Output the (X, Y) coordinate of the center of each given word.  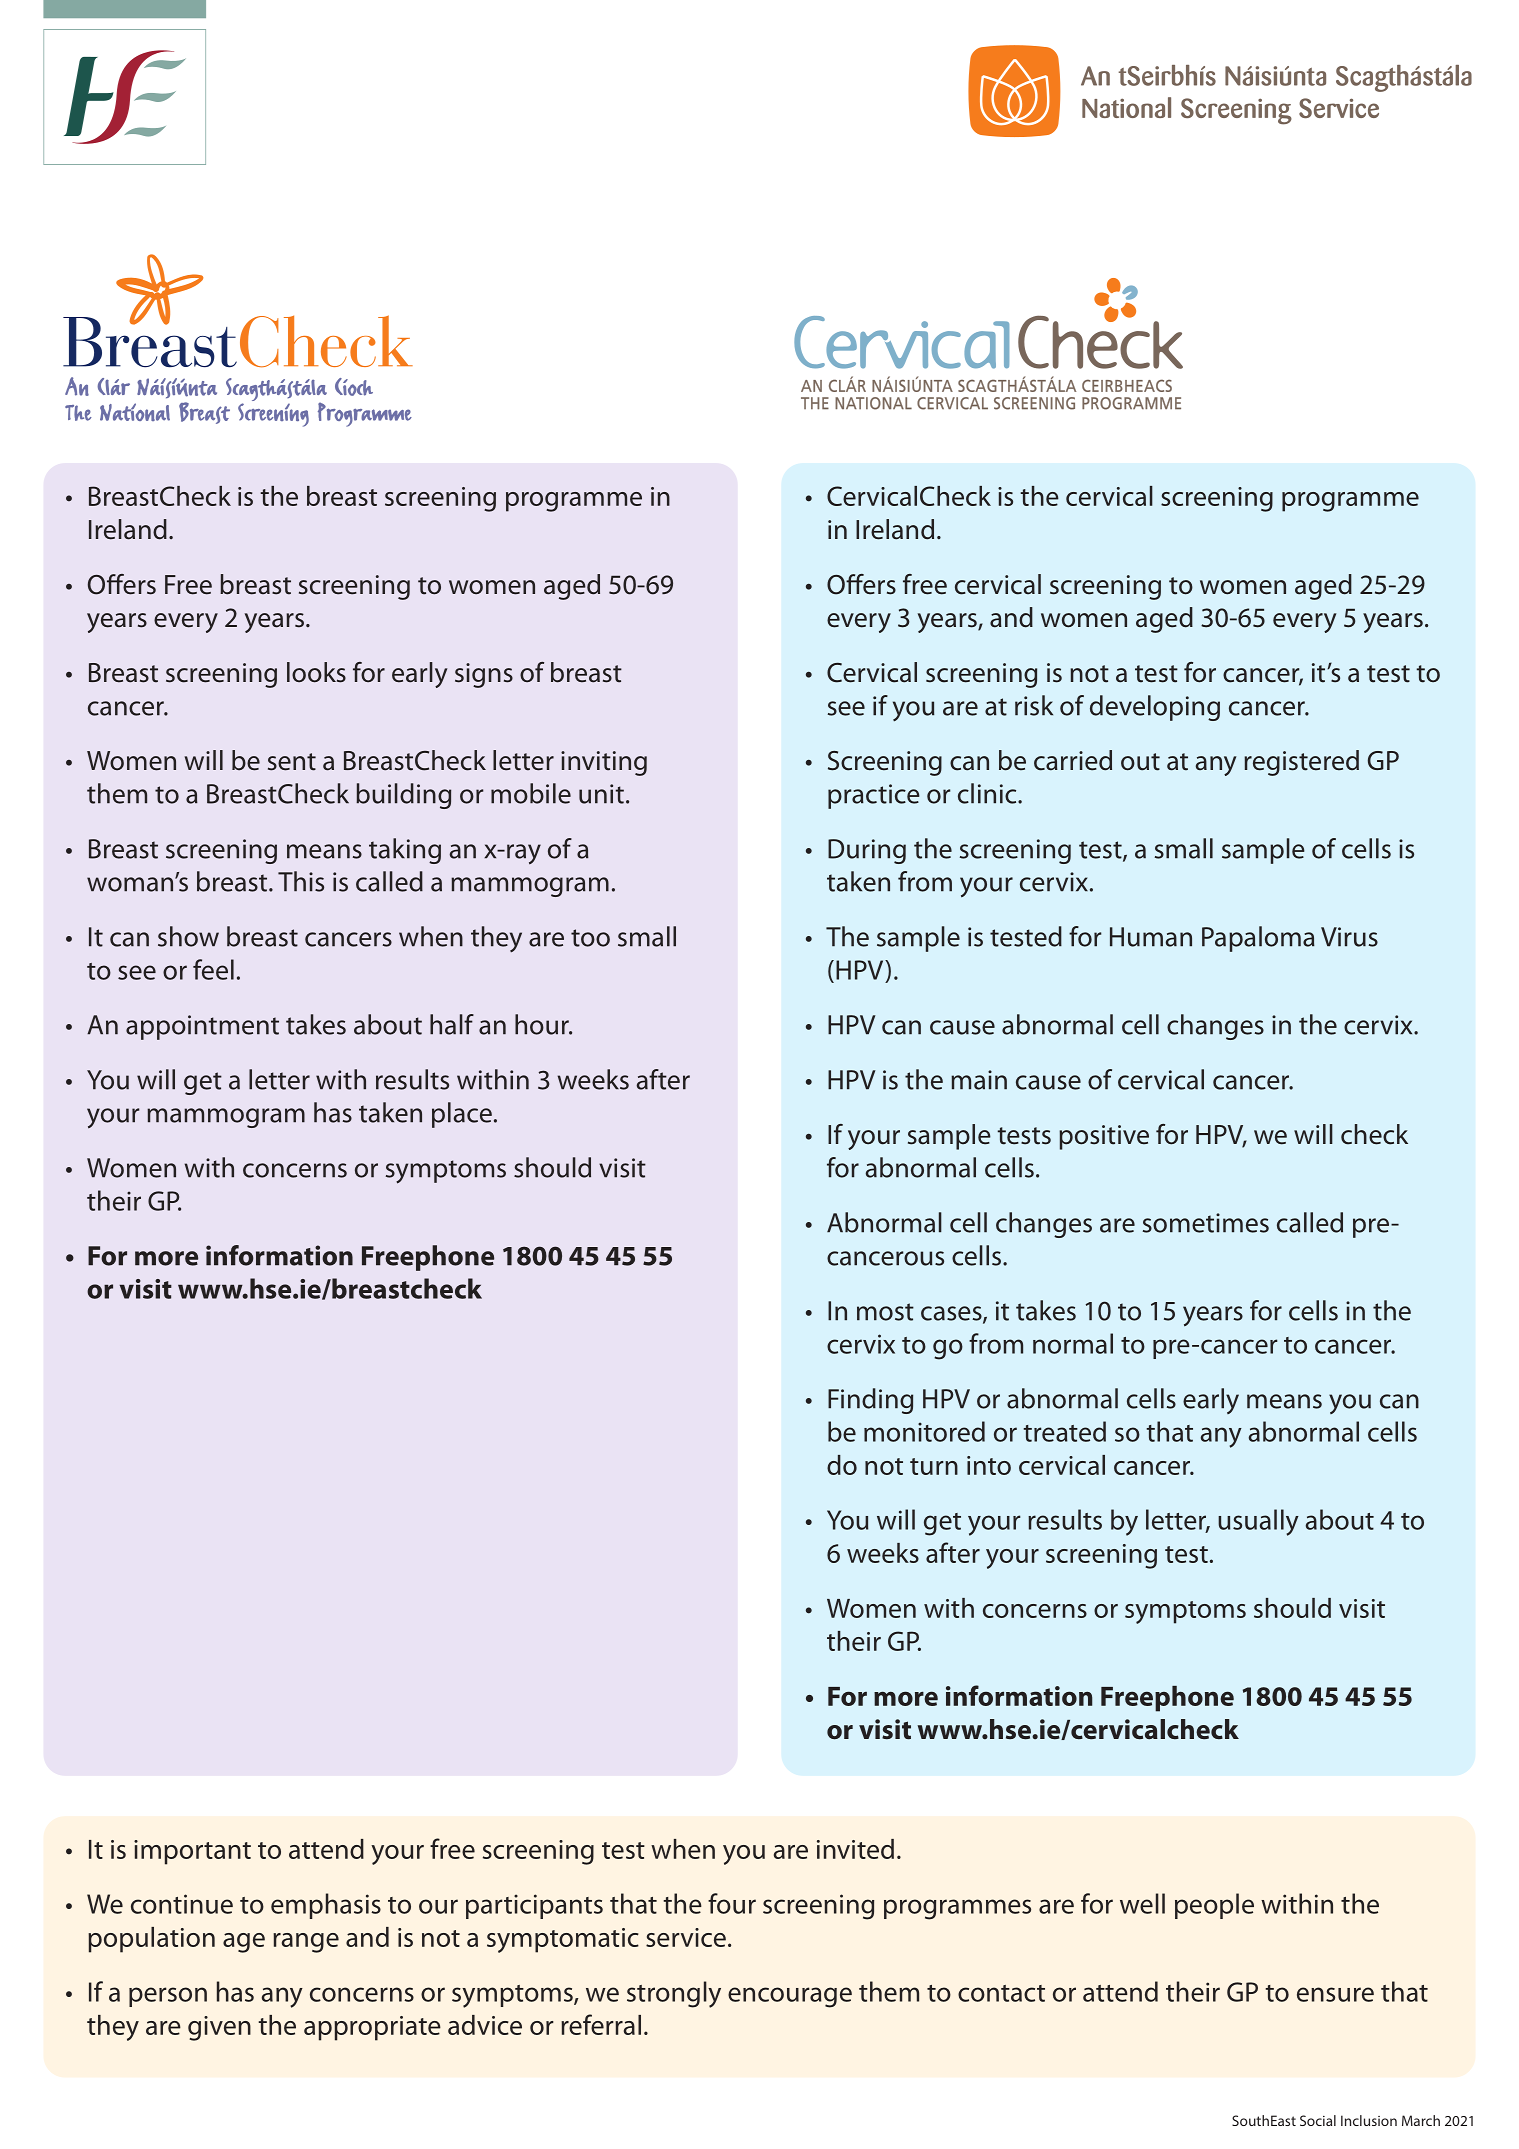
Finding (870, 1401)
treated (1064, 1431)
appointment (202, 1027)
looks (316, 672)
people (1214, 1906)
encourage (790, 1997)
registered (1301, 763)
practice (874, 796)
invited (855, 1849)
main (979, 1080)
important (192, 1852)
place (462, 1115)
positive (1104, 1137)
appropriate (372, 2028)
